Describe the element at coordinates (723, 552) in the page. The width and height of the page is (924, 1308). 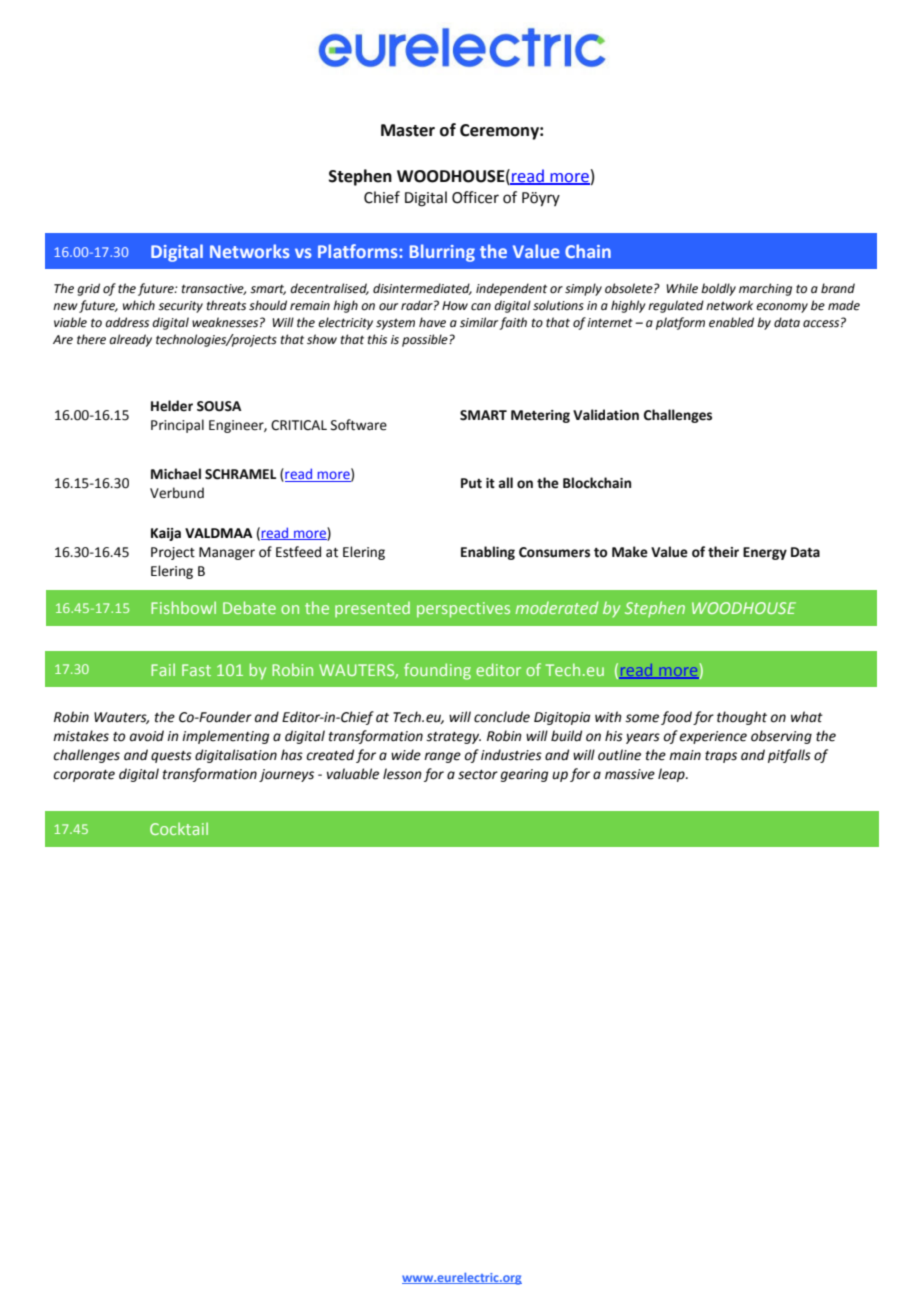
I see `their` at that location.
